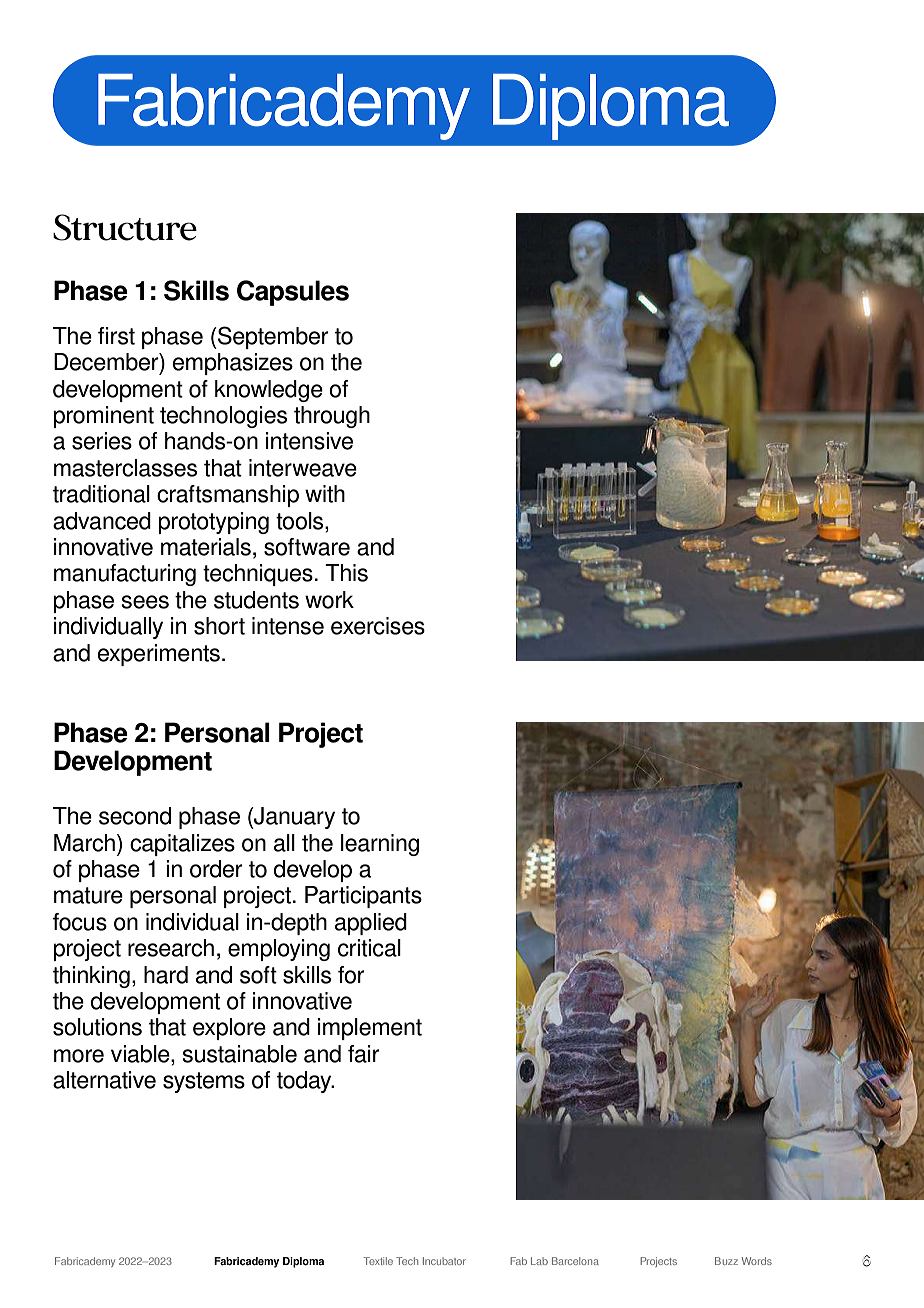  What do you see at coordinates (346, 573) in the screenshot?
I see `This` at bounding box center [346, 573].
